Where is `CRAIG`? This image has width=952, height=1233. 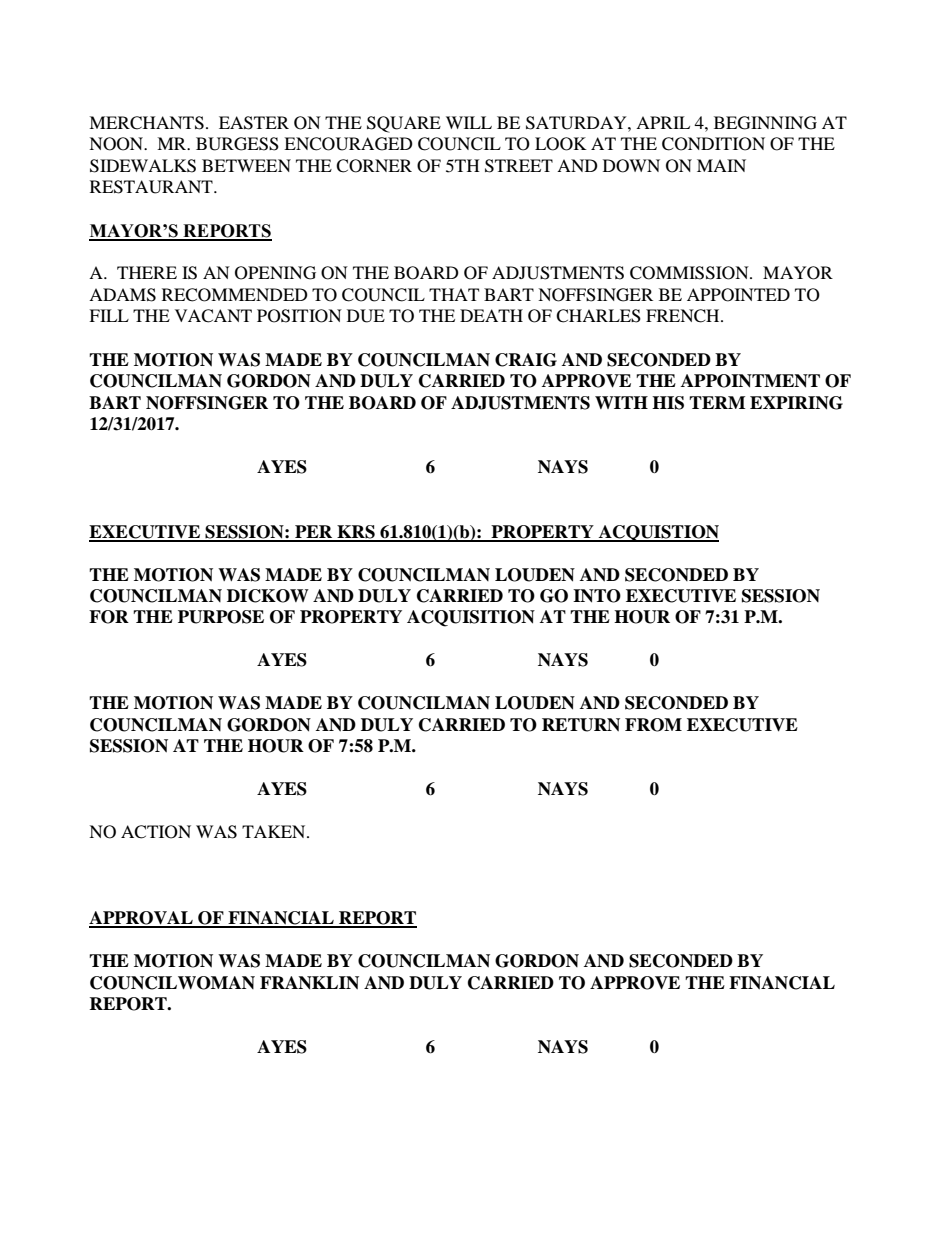 CRAIG is located at coordinates (526, 360).
